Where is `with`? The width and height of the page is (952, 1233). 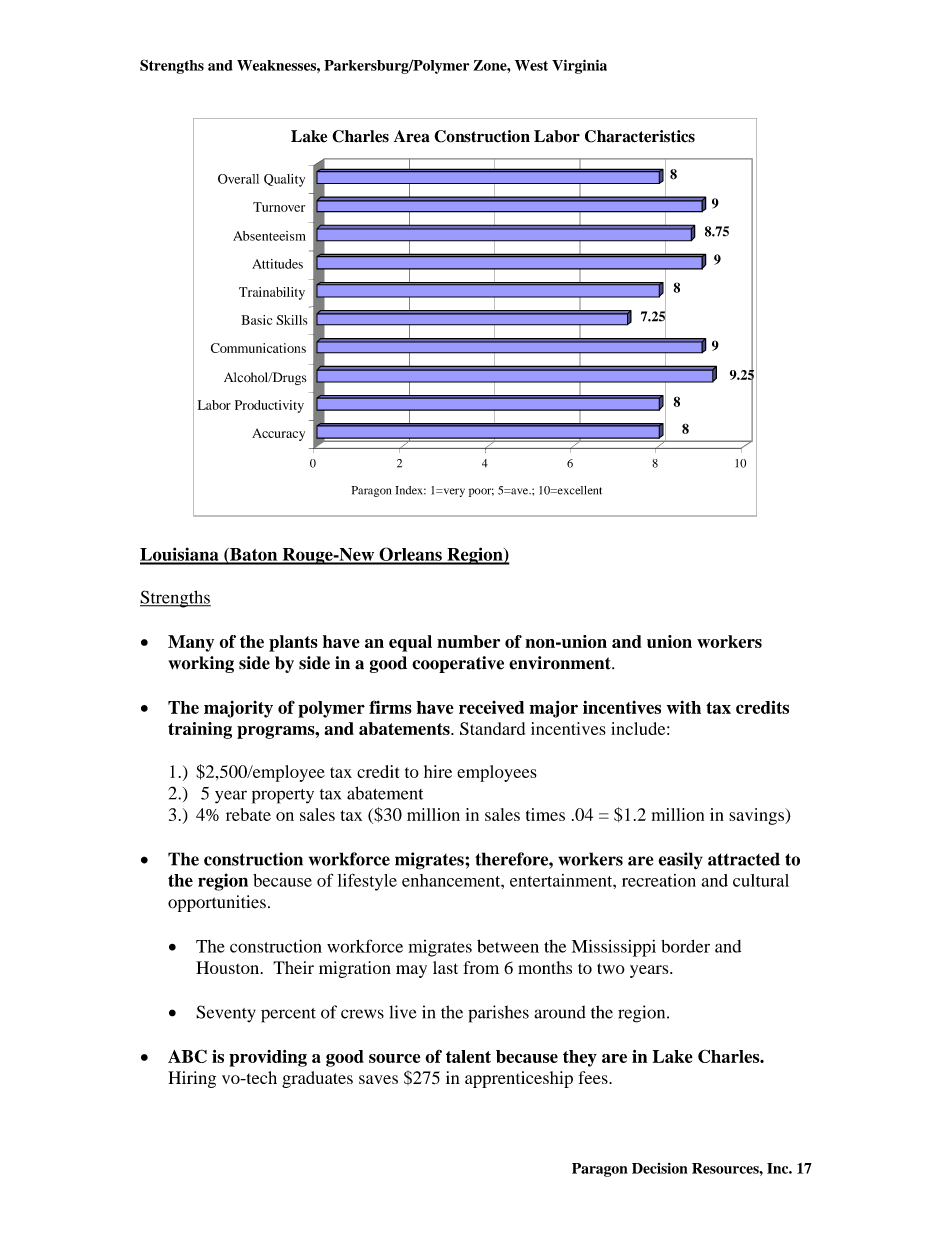 with is located at coordinates (684, 707).
